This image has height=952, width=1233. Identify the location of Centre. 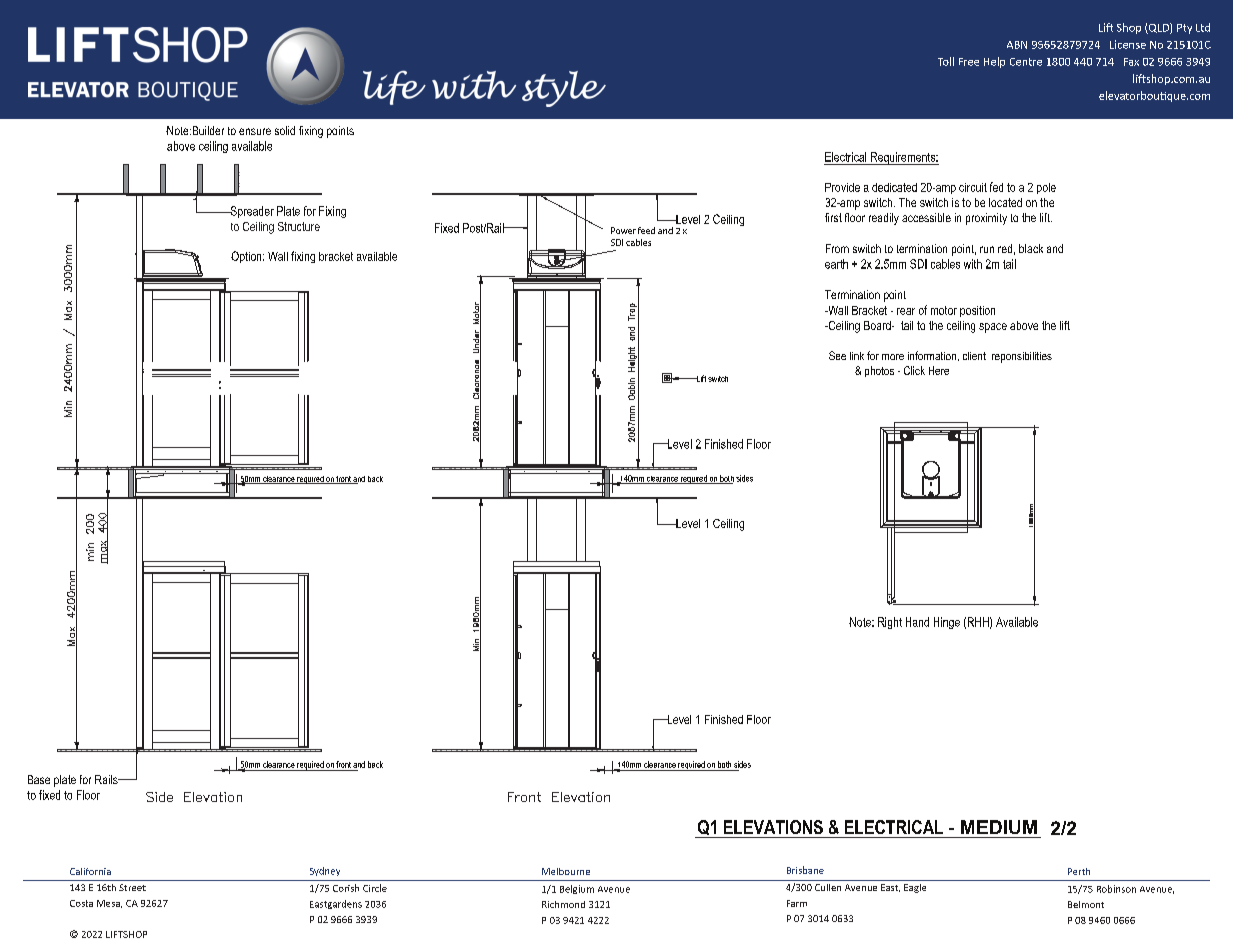
(1026, 62).
